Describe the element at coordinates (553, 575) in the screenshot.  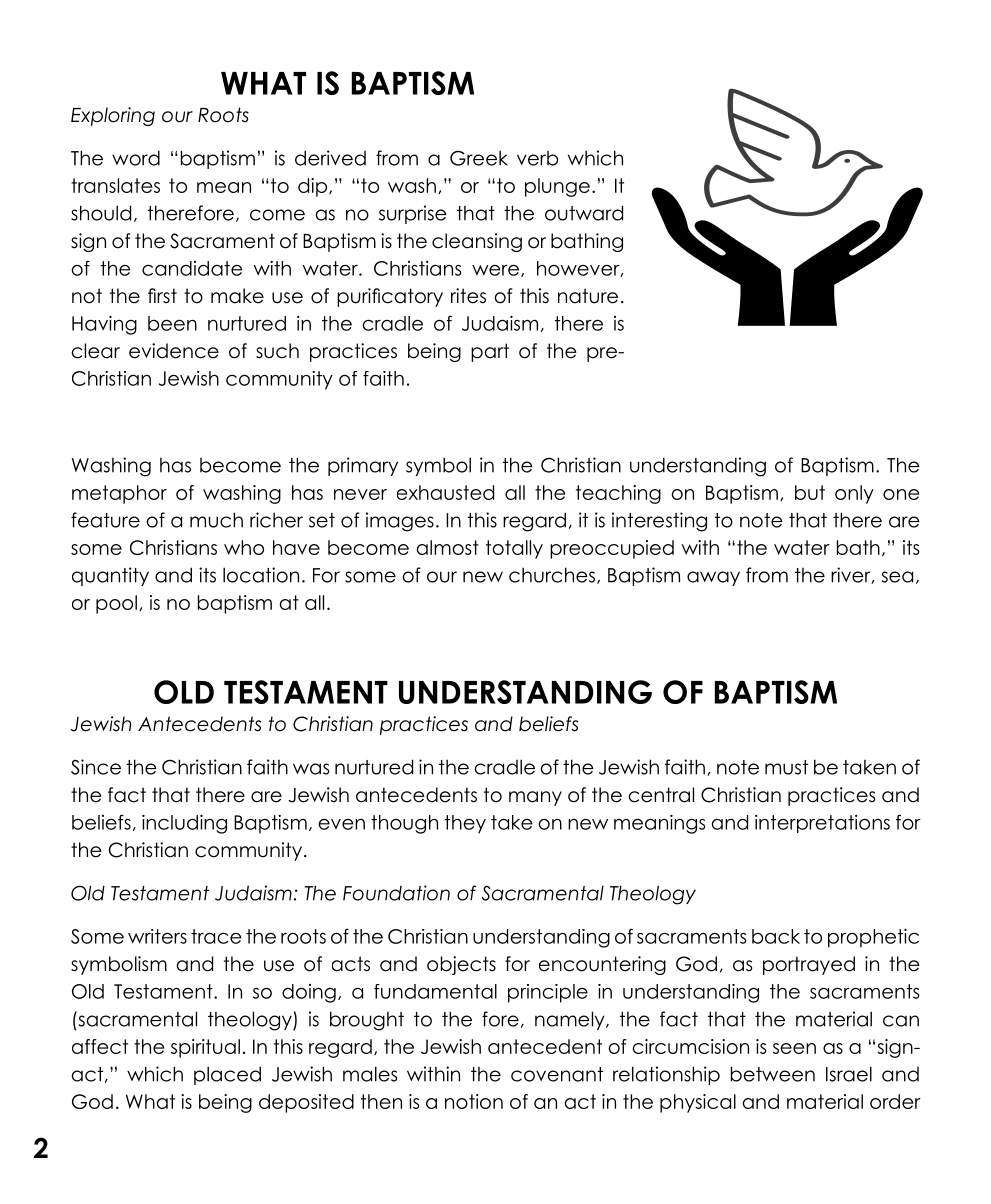
I see `churches` at that location.
